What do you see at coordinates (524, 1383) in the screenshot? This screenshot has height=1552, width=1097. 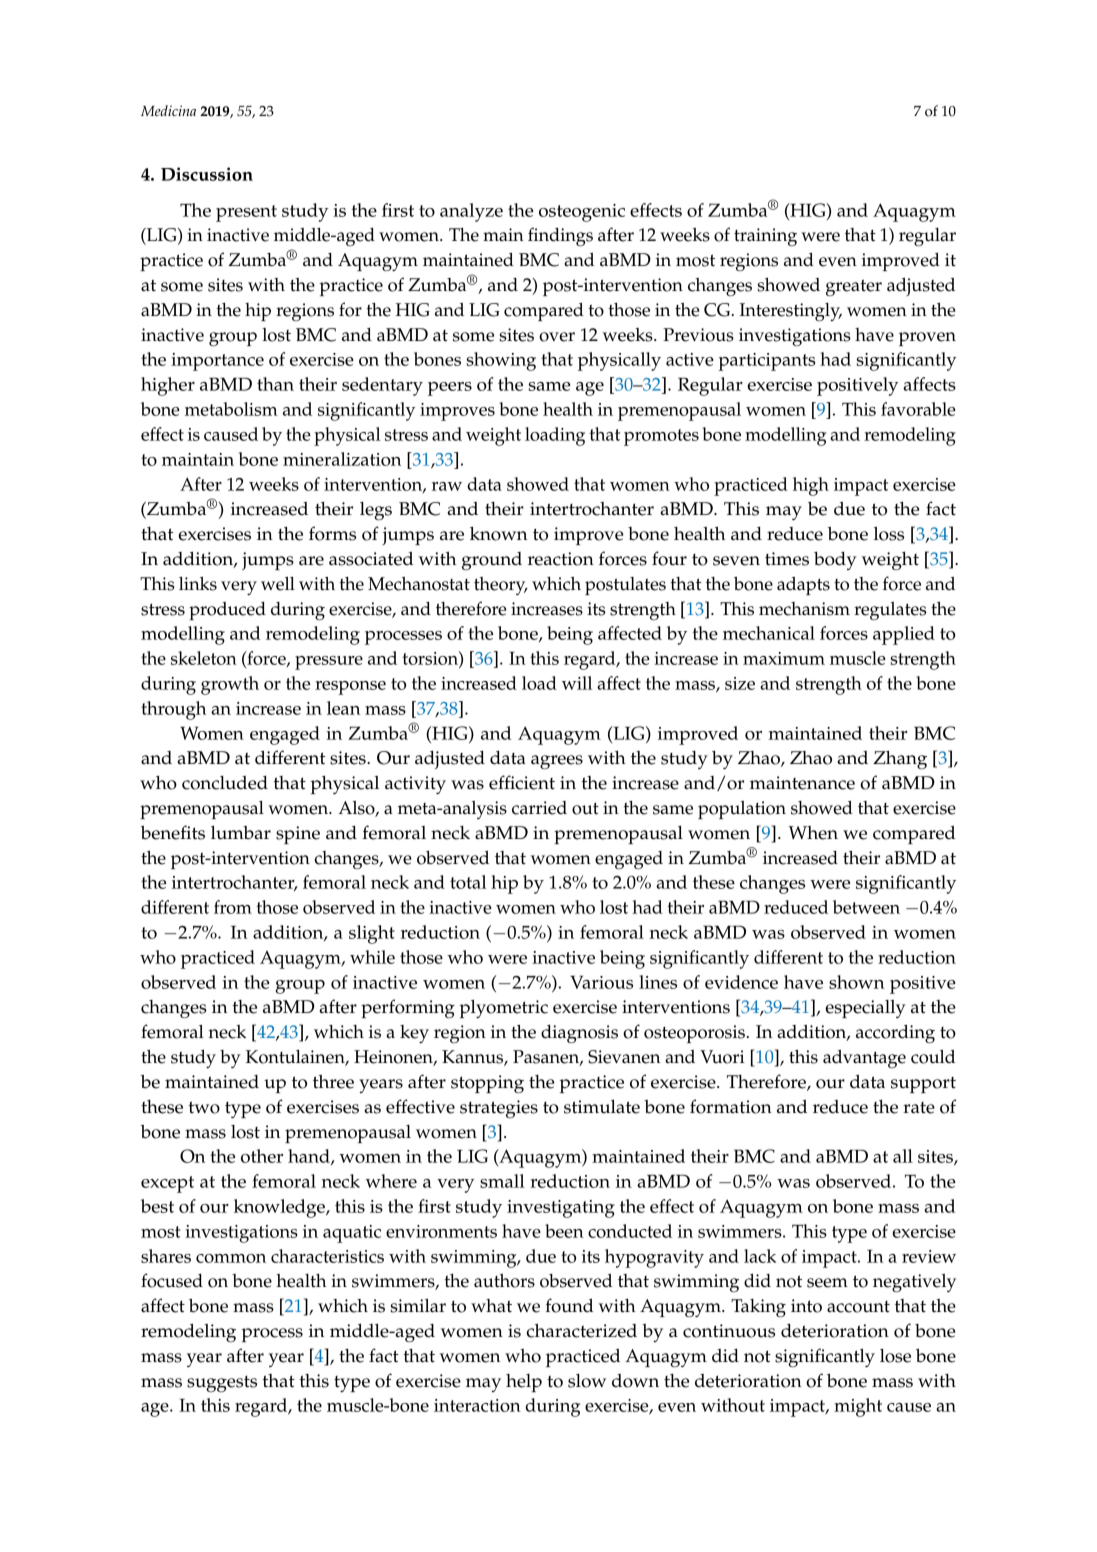 I see `help` at bounding box center [524, 1383].
